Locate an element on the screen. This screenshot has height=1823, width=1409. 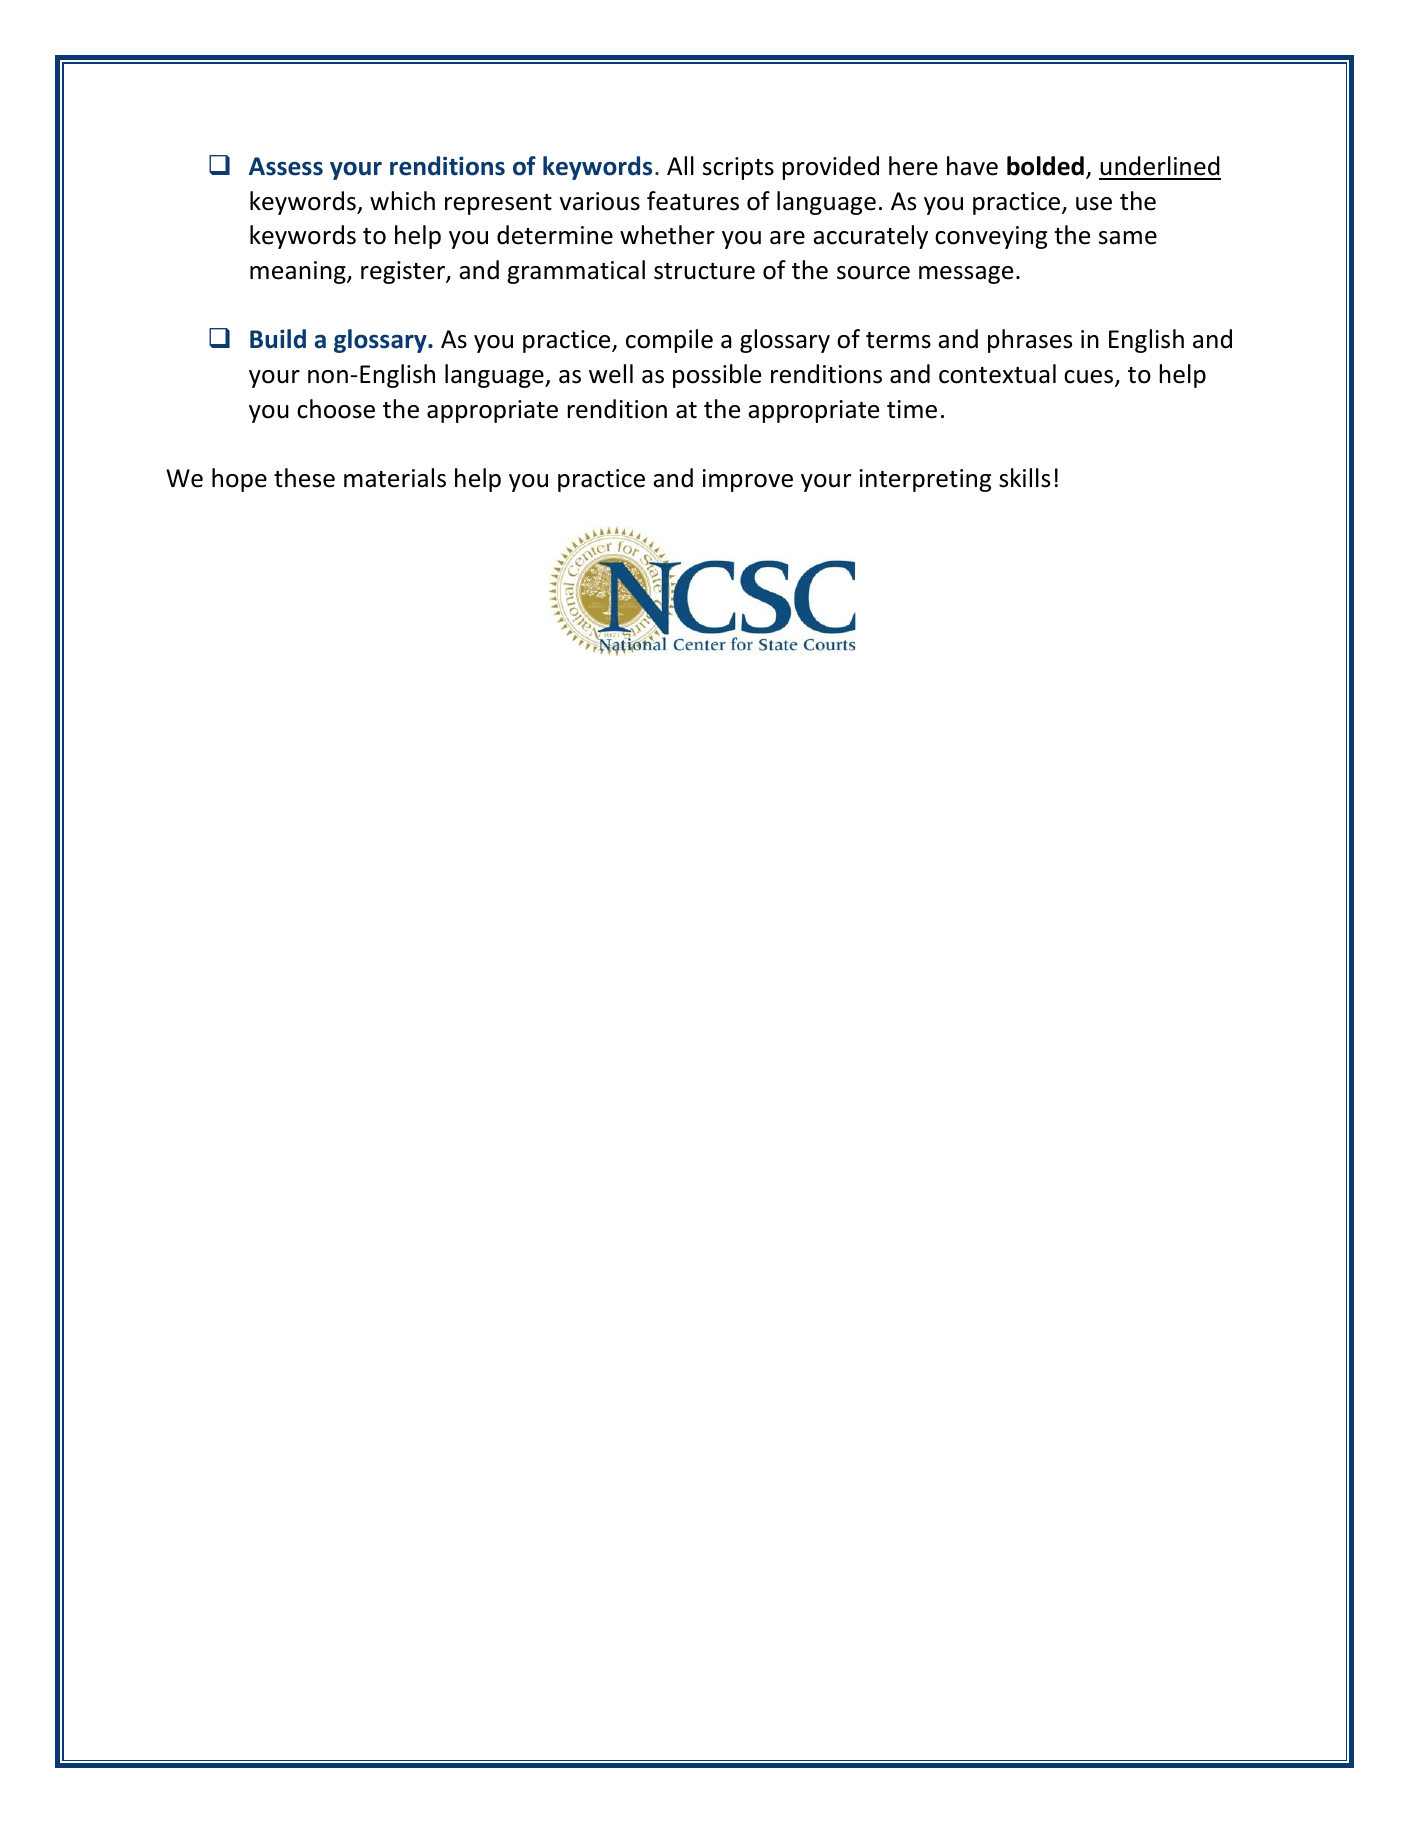
choose is located at coordinates (336, 409).
